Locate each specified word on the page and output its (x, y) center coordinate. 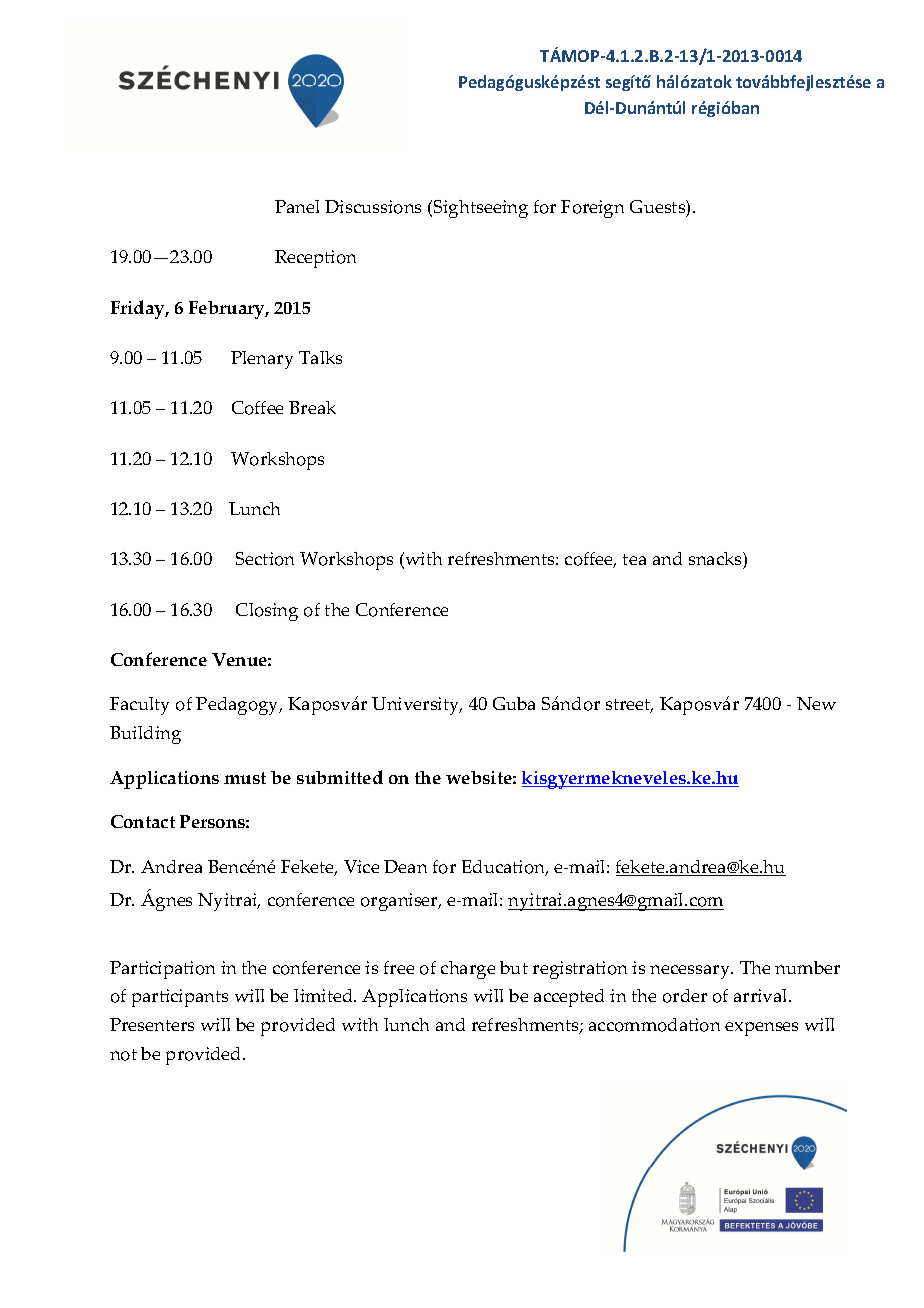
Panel (297, 206)
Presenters (152, 1024)
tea (634, 559)
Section (265, 559)
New (816, 703)
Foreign (592, 209)
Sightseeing (481, 209)
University (417, 706)
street (629, 706)
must (245, 778)
